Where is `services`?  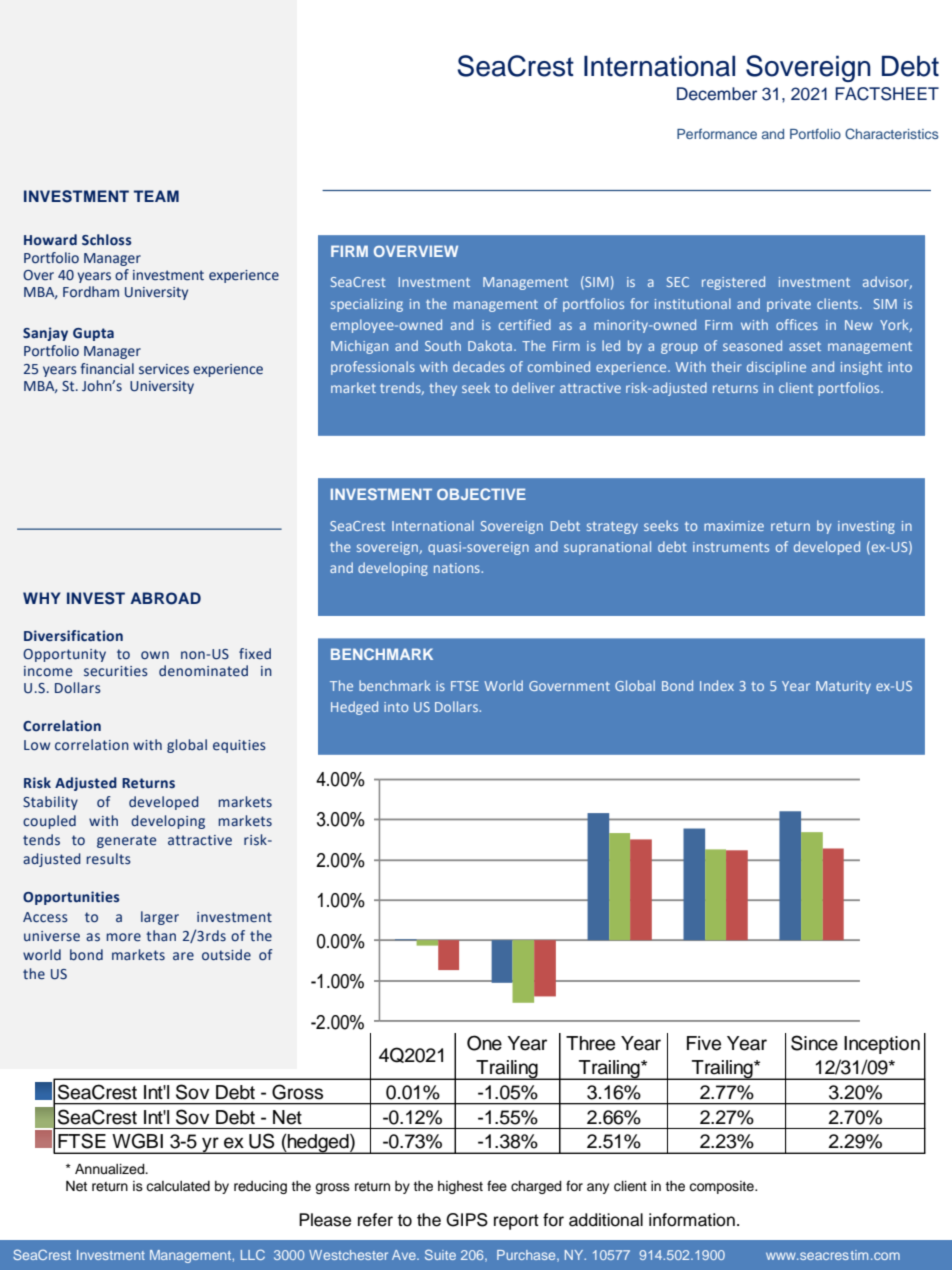
services is located at coordinates (164, 369).
